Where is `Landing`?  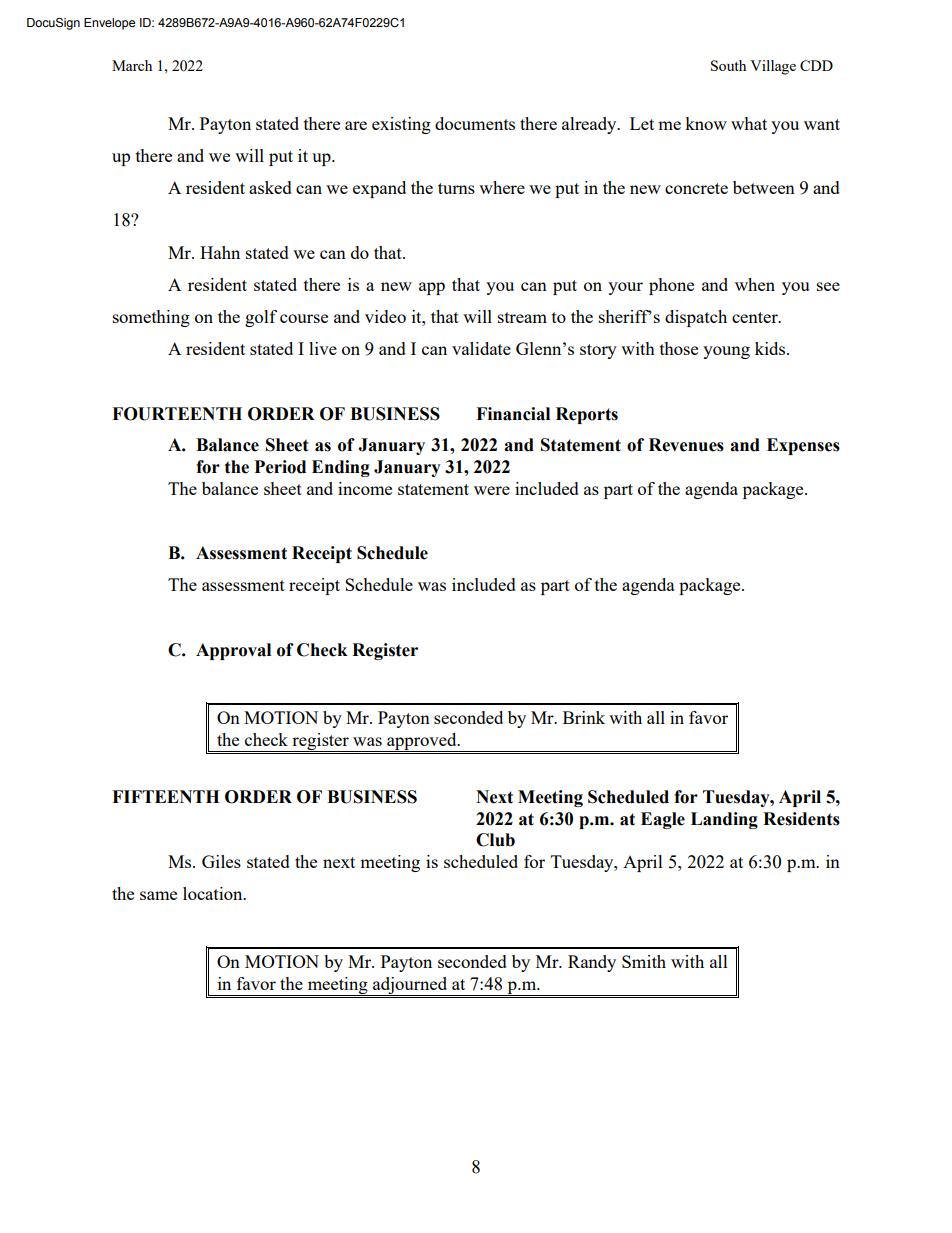
Landing is located at coordinates (724, 820).
